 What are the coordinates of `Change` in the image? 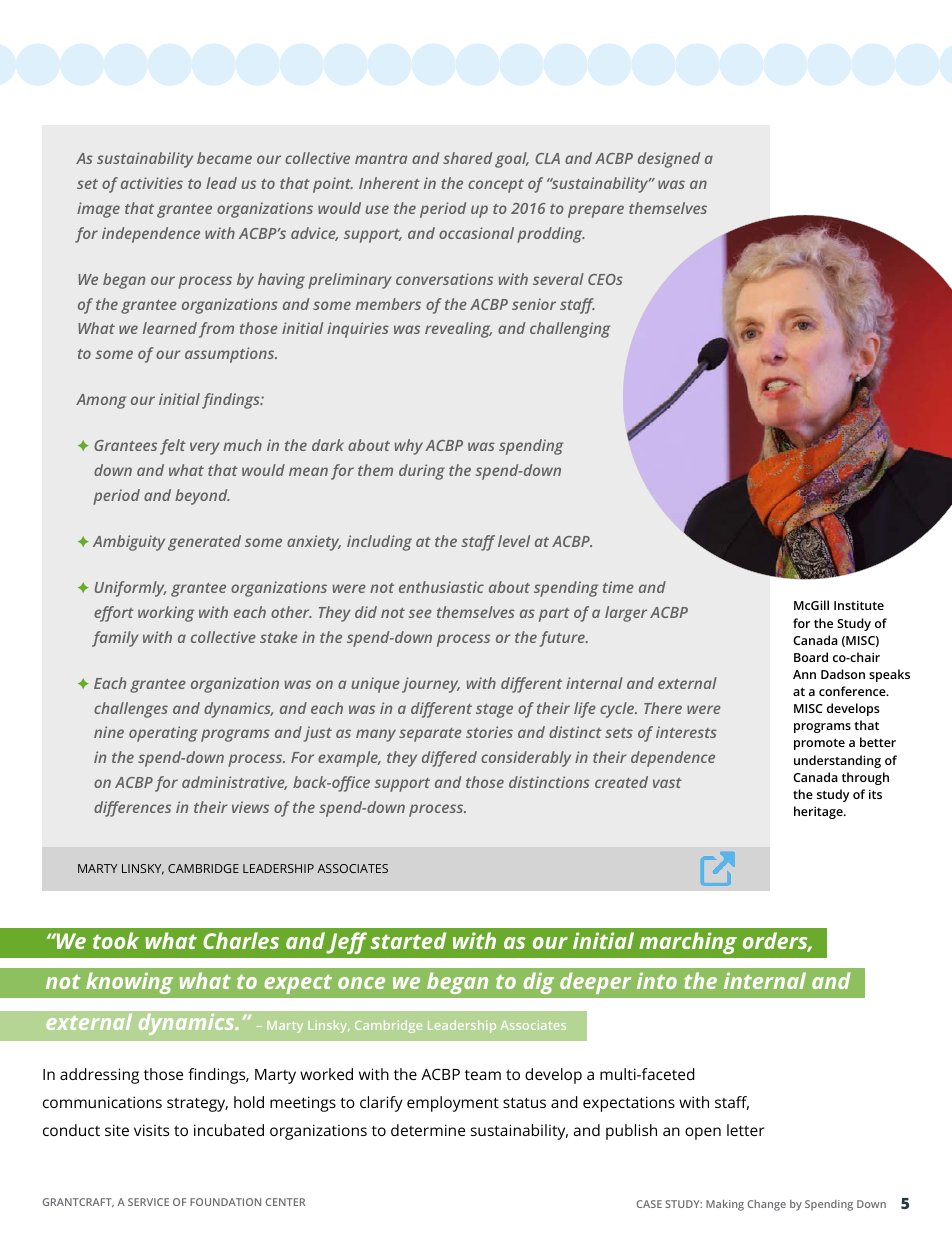 It's located at (767, 1205).
